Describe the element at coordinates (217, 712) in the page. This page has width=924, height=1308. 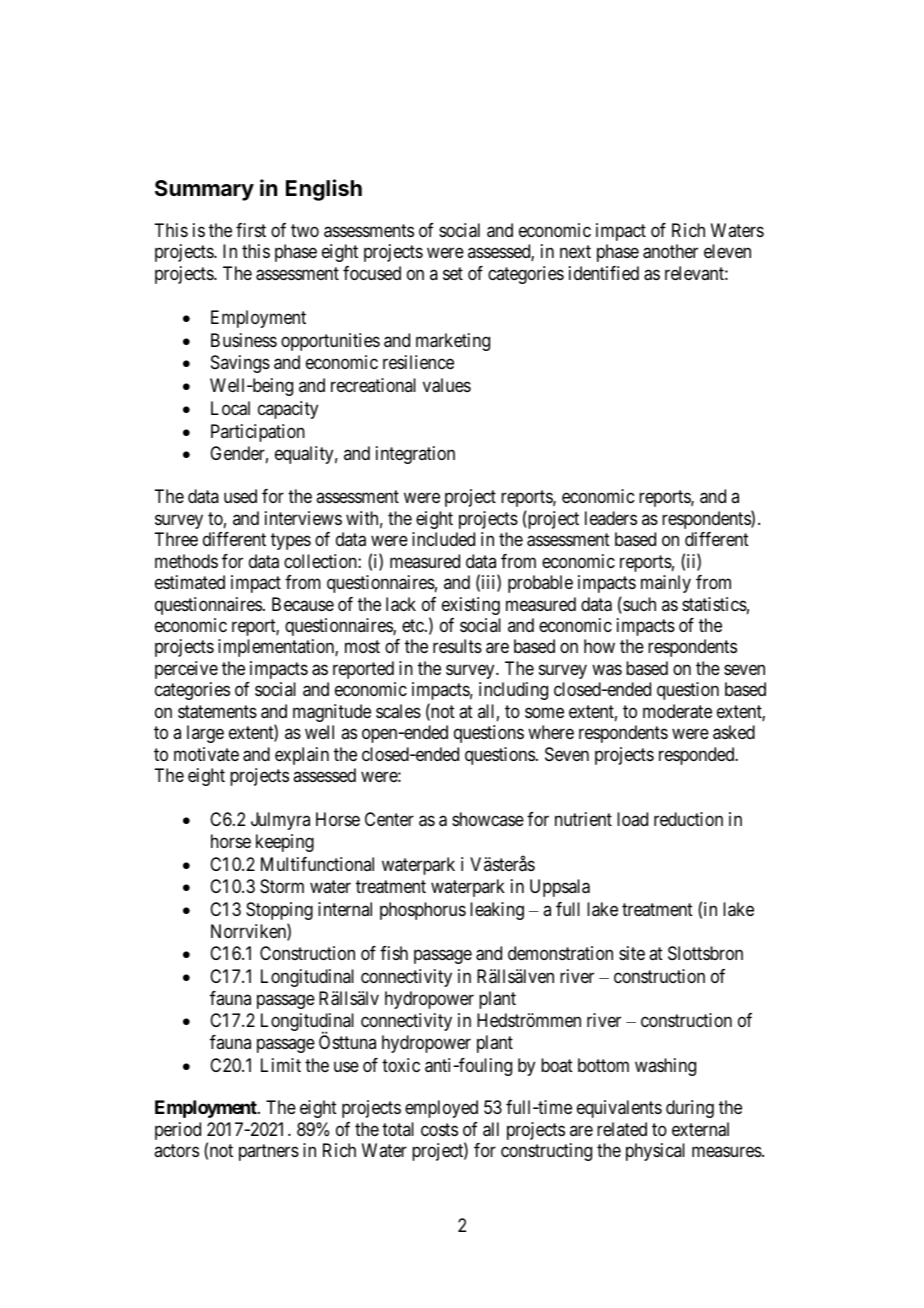
I see `statements` at that location.
